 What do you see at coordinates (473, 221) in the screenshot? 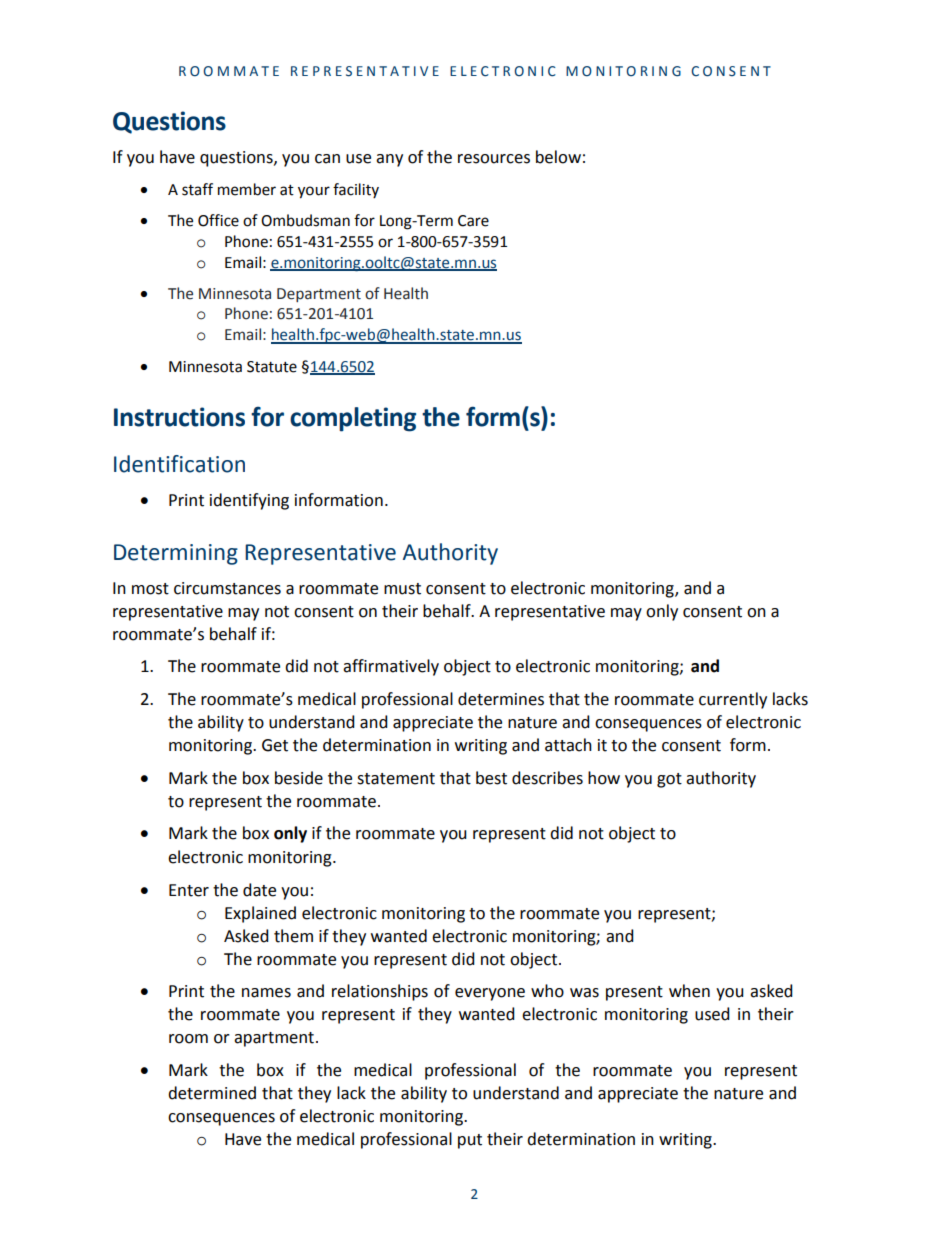
I see `Care` at bounding box center [473, 221].
